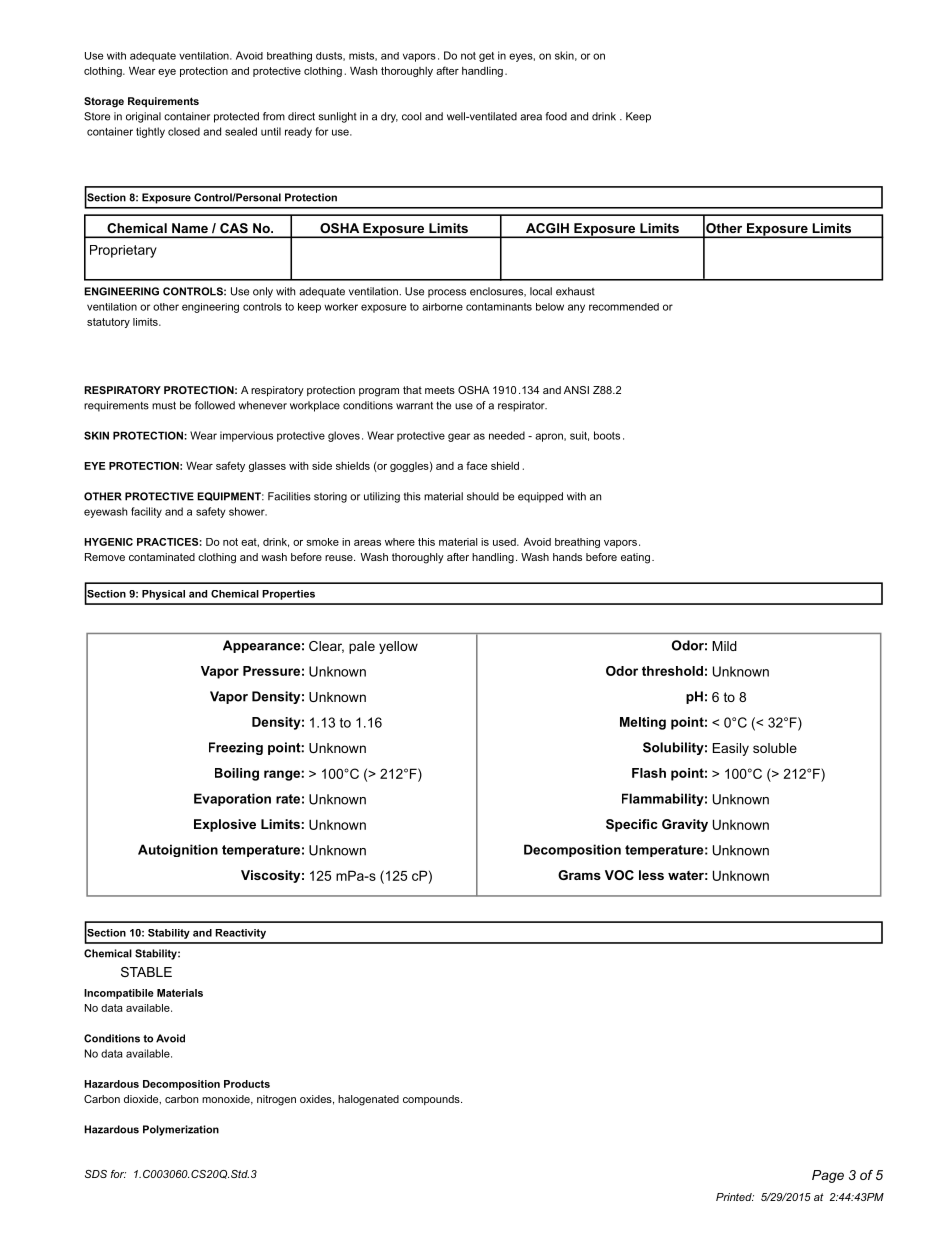 This screenshot has width=952, height=1233. I want to click on food, so click(556, 116).
